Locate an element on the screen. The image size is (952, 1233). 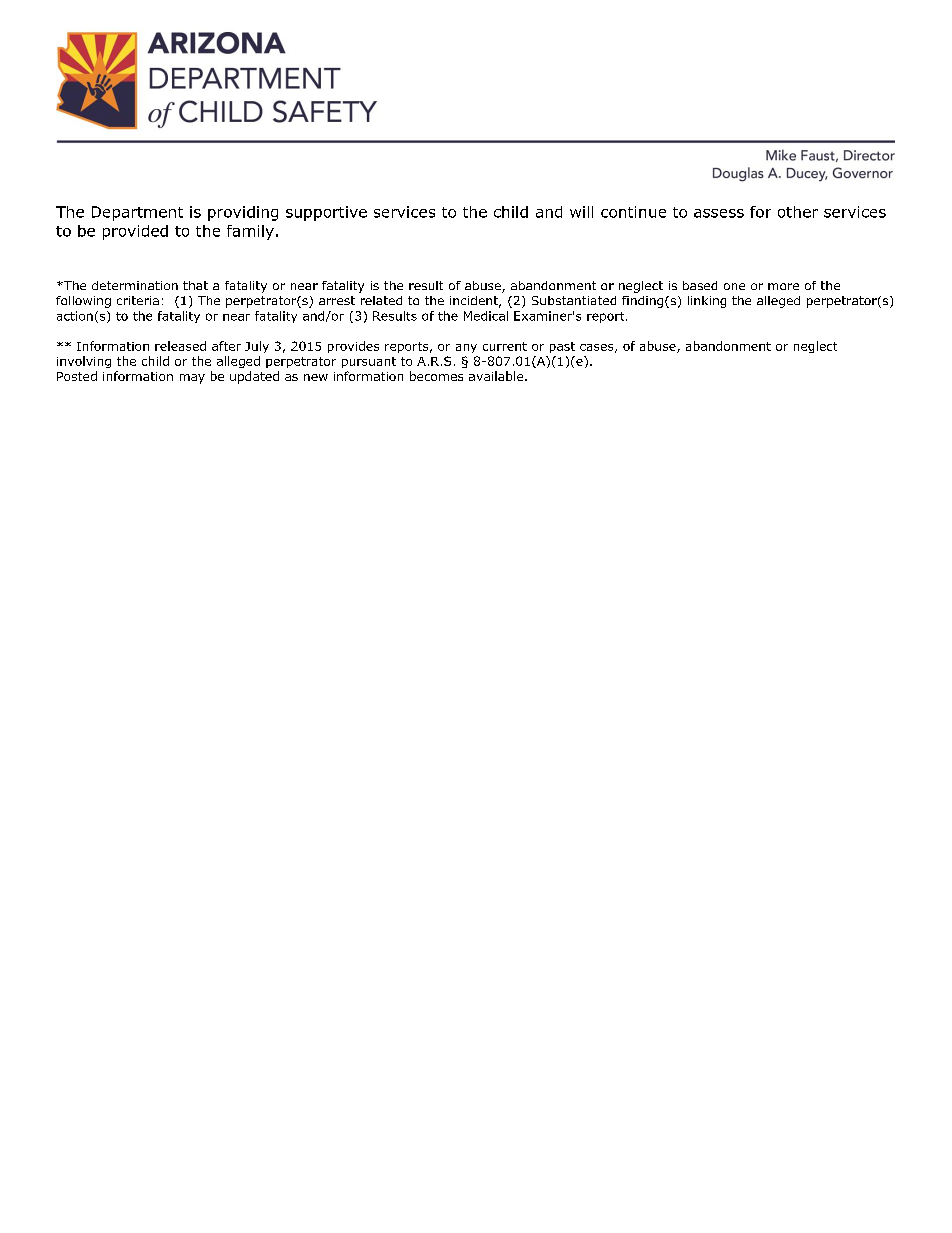
linking is located at coordinates (707, 302).
